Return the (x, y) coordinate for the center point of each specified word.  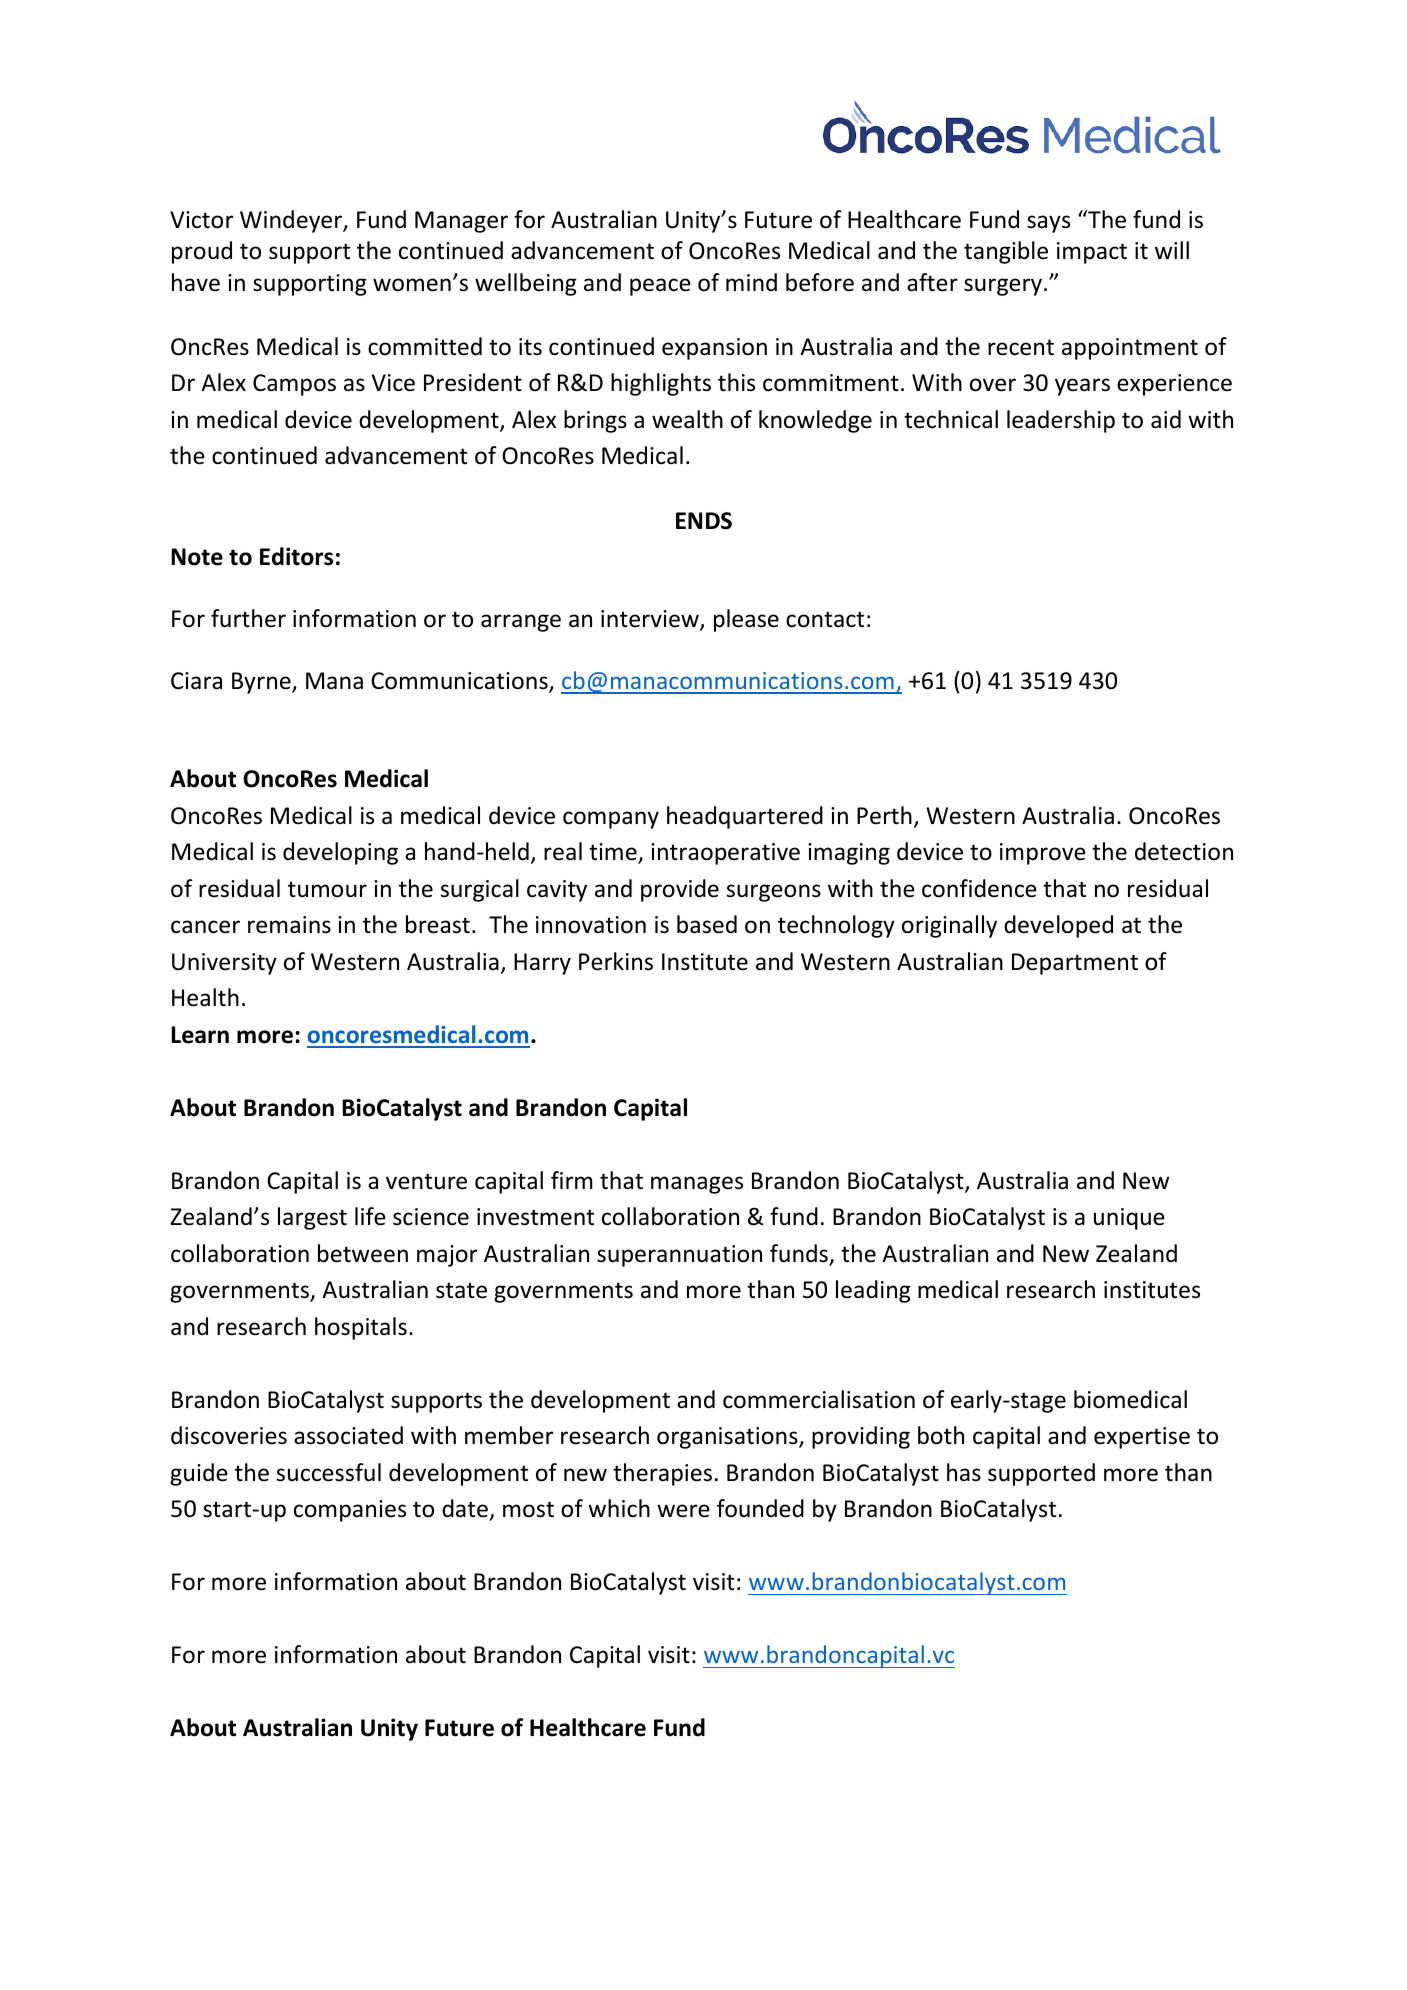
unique (1129, 1219)
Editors (296, 556)
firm (572, 1180)
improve (1043, 854)
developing (340, 853)
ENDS (704, 521)
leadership (1061, 421)
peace (660, 287)
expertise (1142, 1438)
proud (202, 252)
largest (312, 1218)
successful (328, 1472)
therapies (662, 1474)
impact (1092, 253)
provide (680, 890)
